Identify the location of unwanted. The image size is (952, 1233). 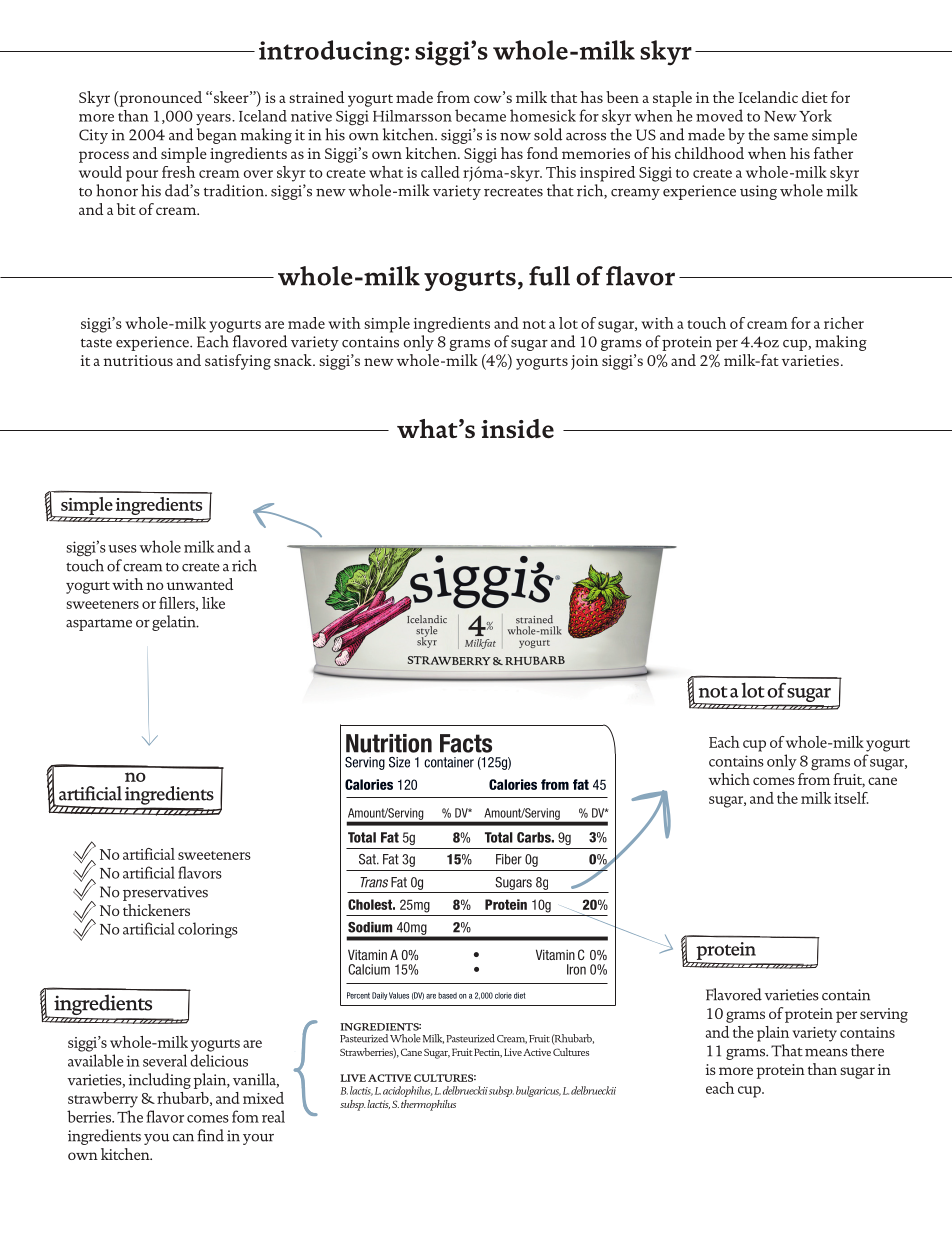
(200, 584).
